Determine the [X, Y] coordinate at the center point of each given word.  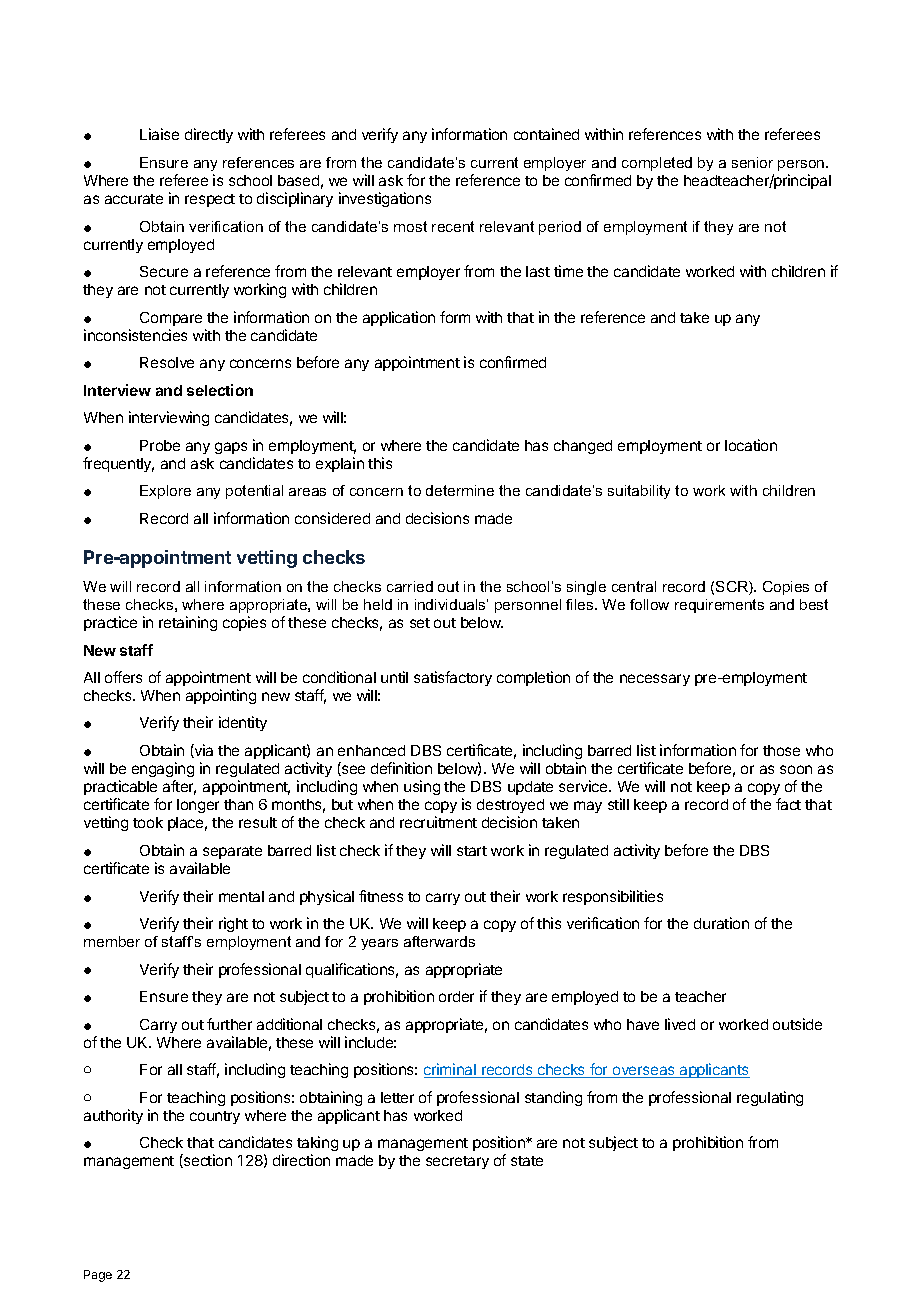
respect [210, 200]
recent [453, 226]
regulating [770, 1098]
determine [460, 490]
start [472, 851]
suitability [639, 492]
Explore [165, 492]
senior [752, 162]
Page [98, 1276]
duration [721, 923]
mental [241, 896]
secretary [457, 1162]
